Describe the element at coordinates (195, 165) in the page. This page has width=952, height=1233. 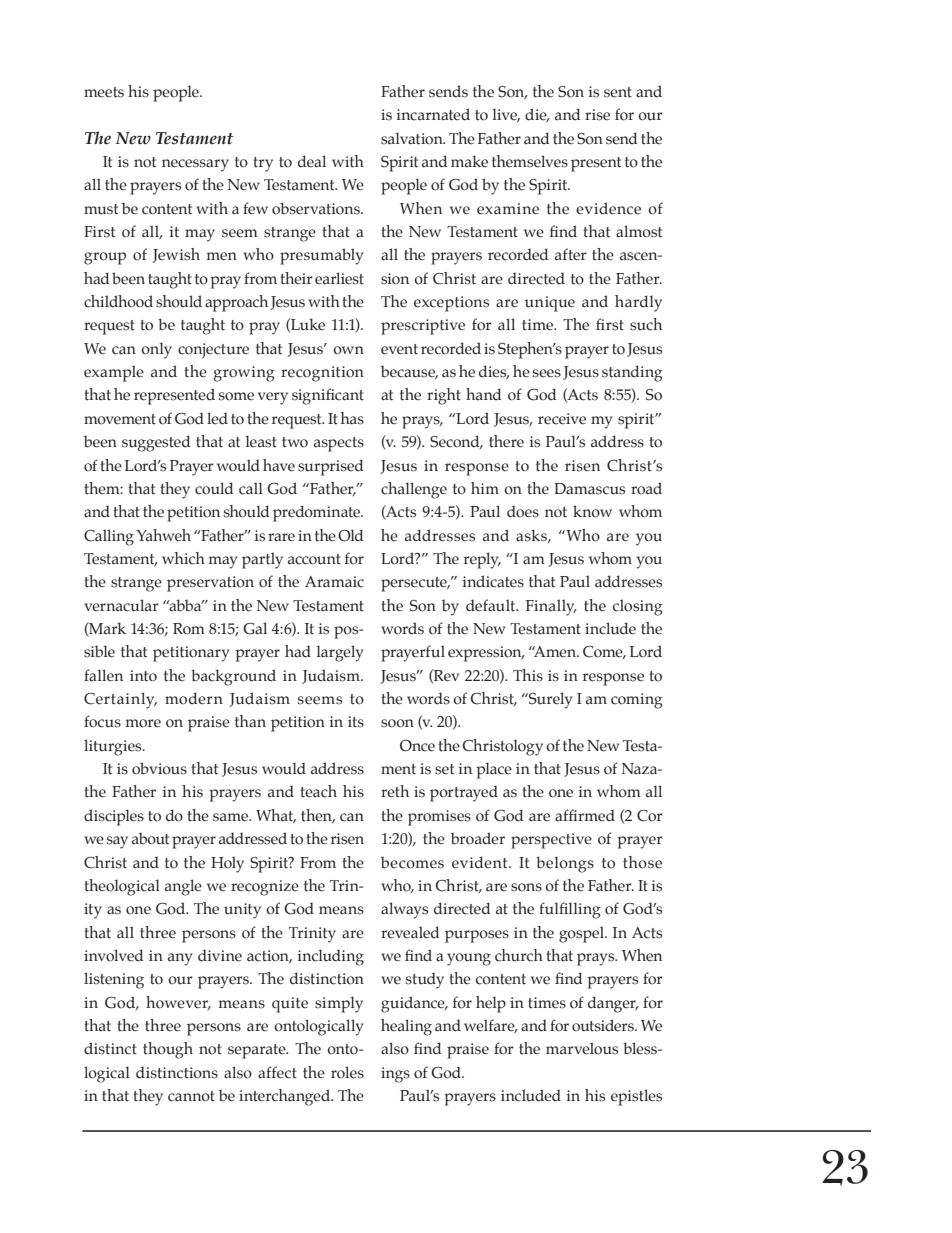
I see `necessary` at that location.
